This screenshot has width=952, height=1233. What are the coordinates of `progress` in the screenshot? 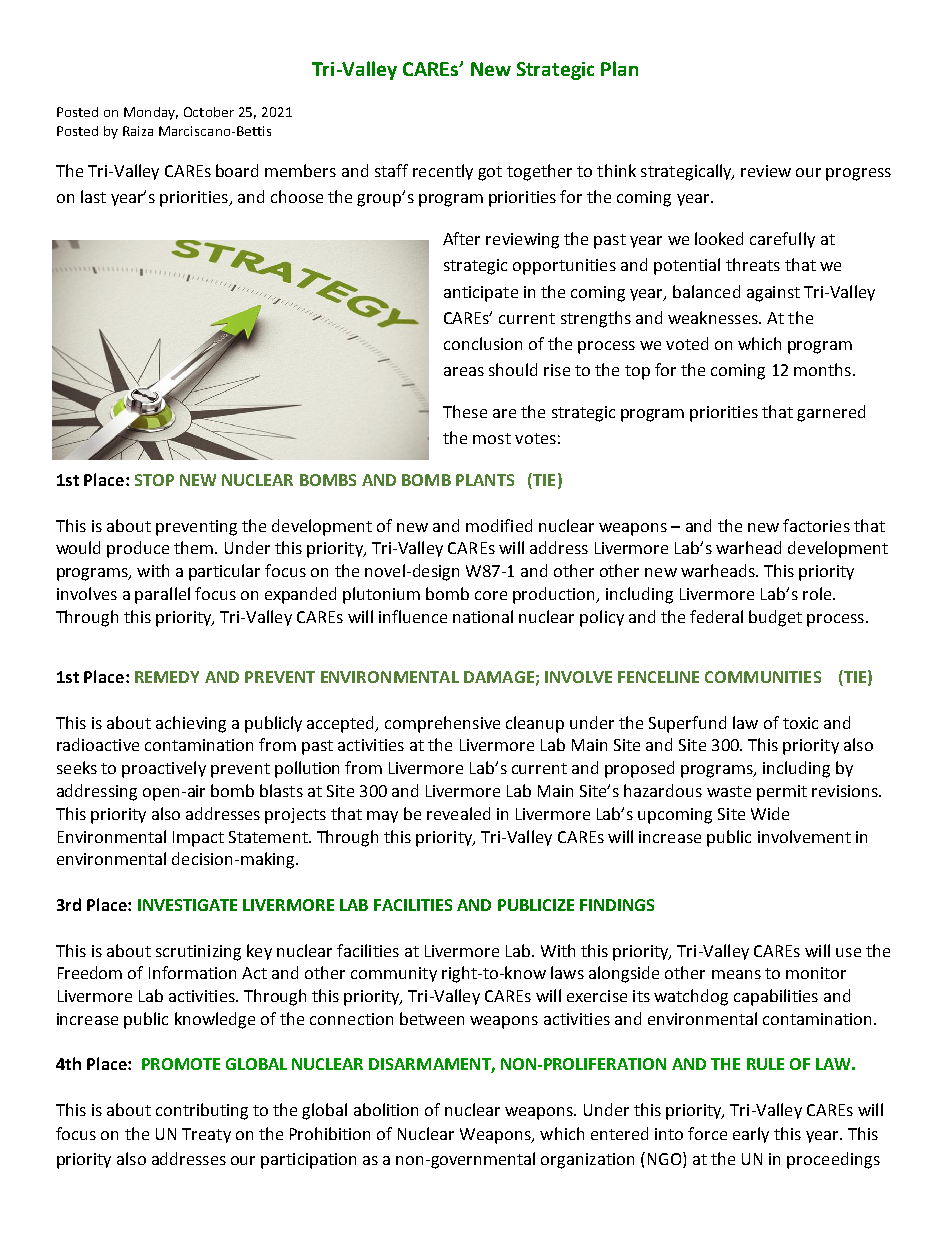 It's located at (858, 174).
